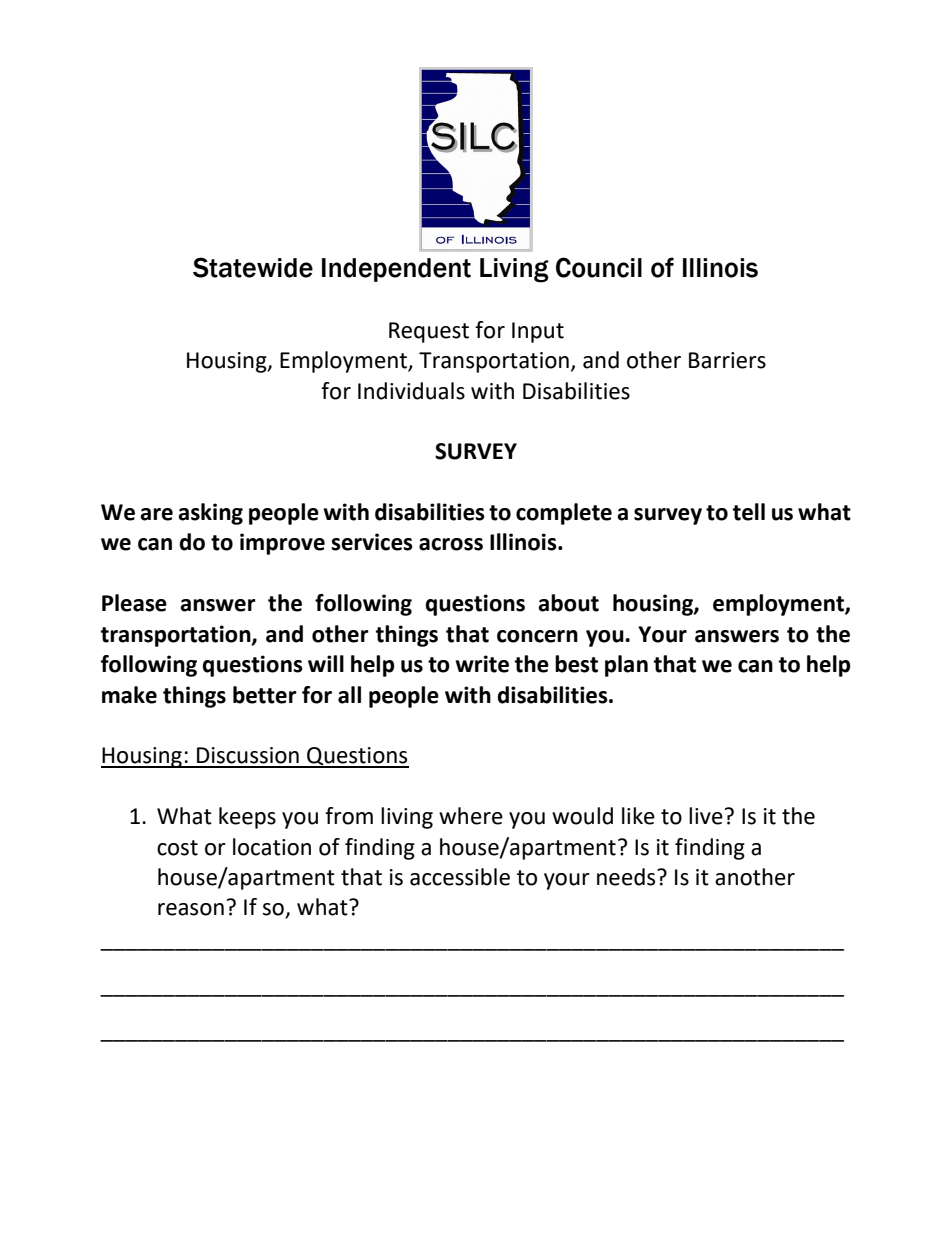 The image size is (952, 1233). Describe the element at coordinates (471, 816) in the screenshot. I see `where` at that location.
